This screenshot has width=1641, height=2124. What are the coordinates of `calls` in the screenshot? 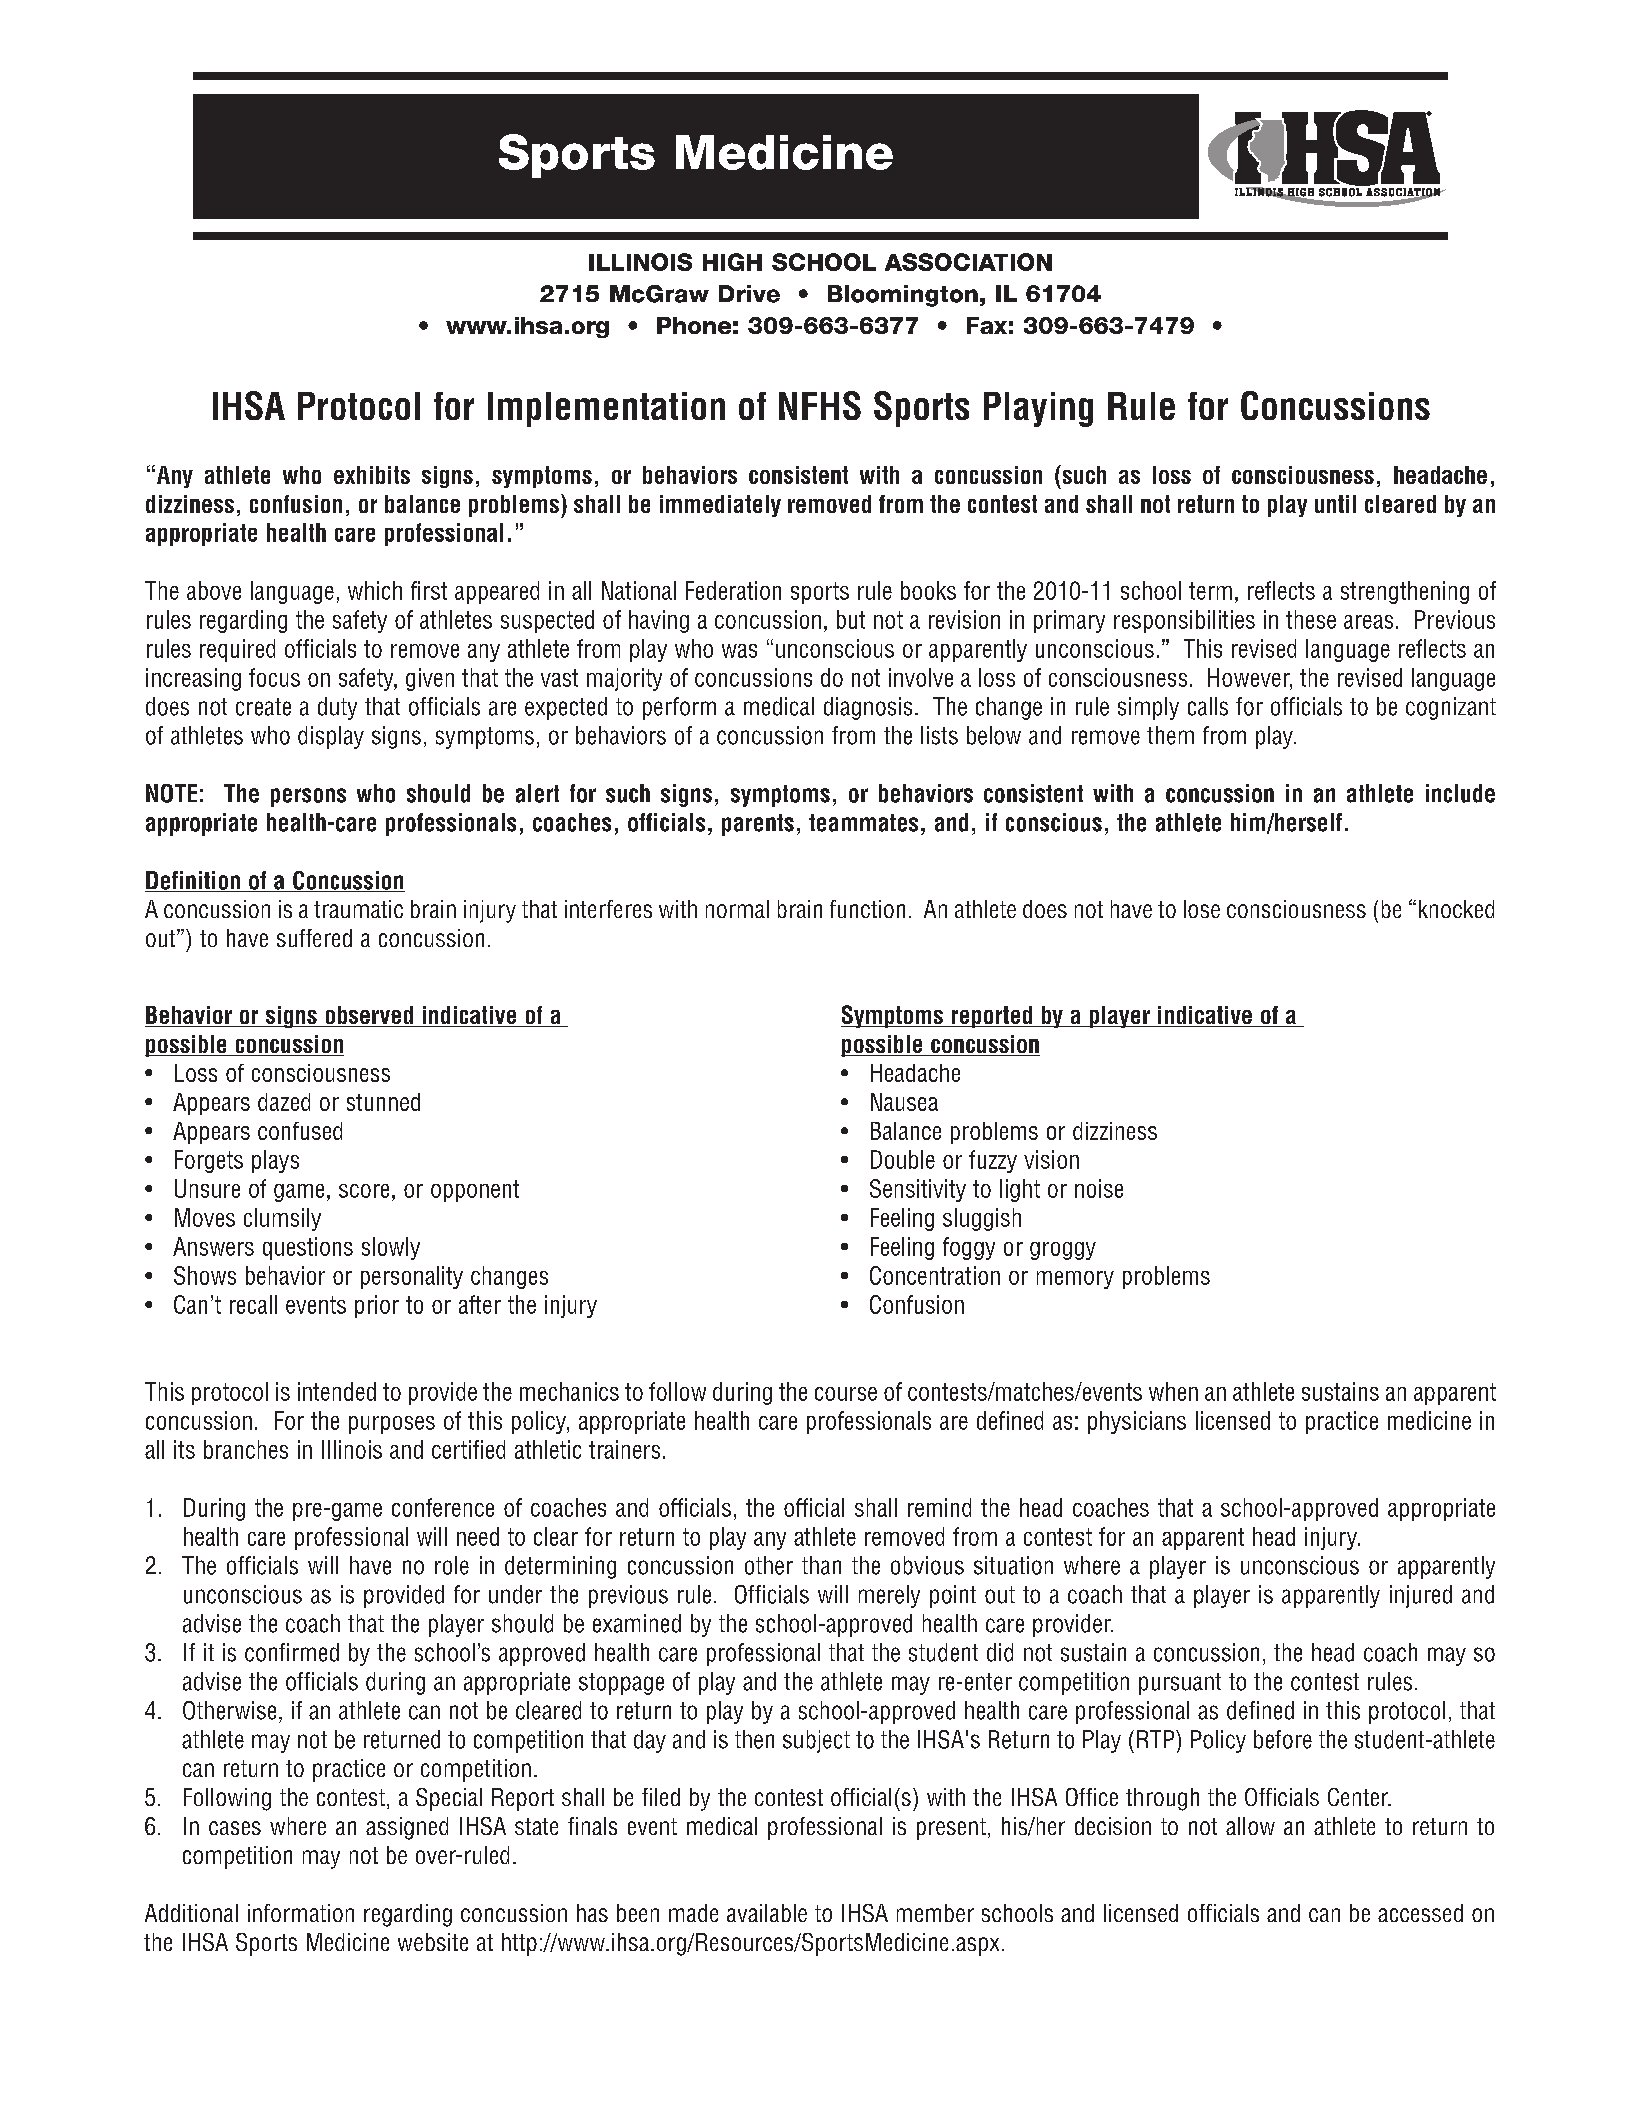 It's located at (1208, 706).
